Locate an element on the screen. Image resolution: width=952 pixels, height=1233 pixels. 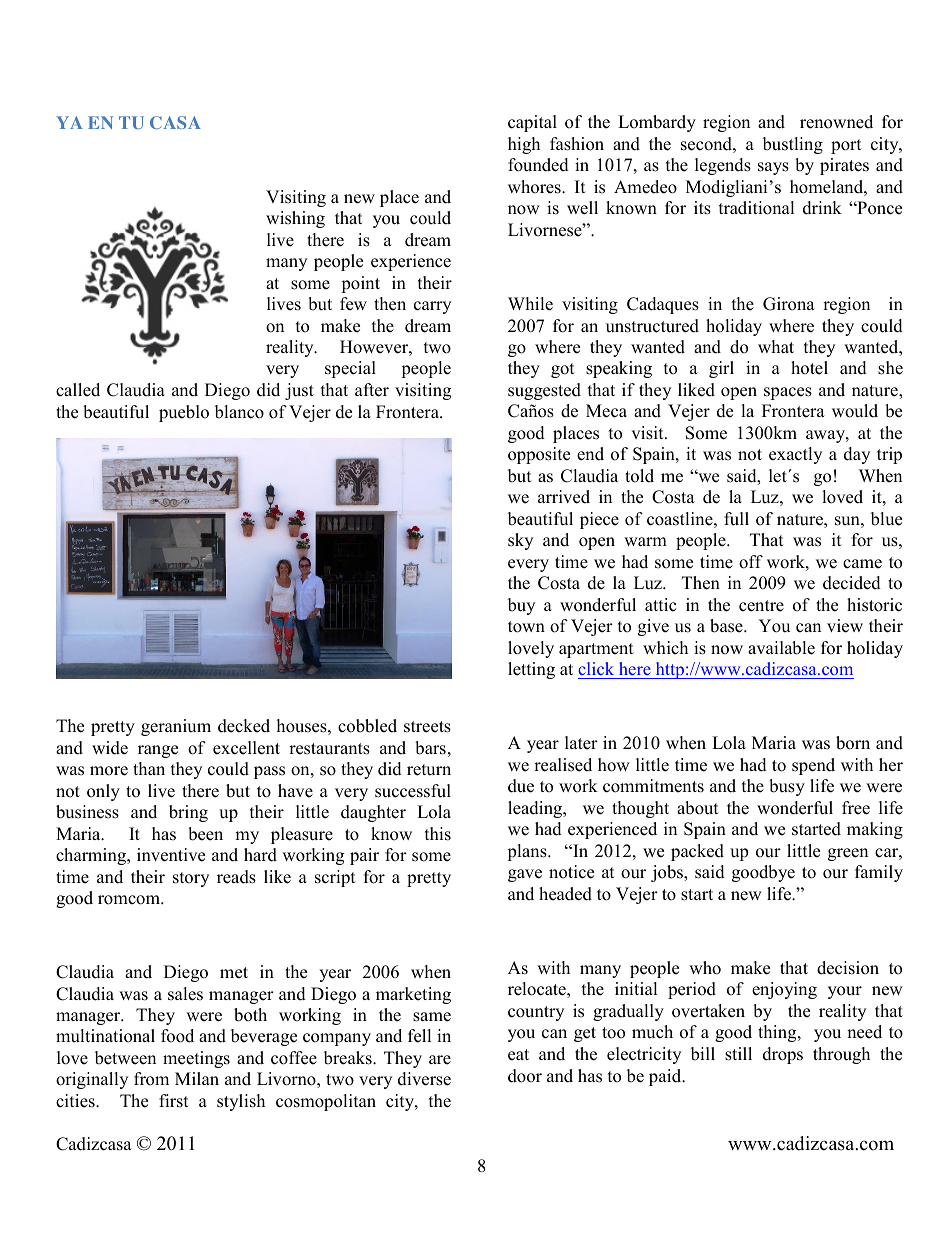
making is located at coordinates (875, 830).
